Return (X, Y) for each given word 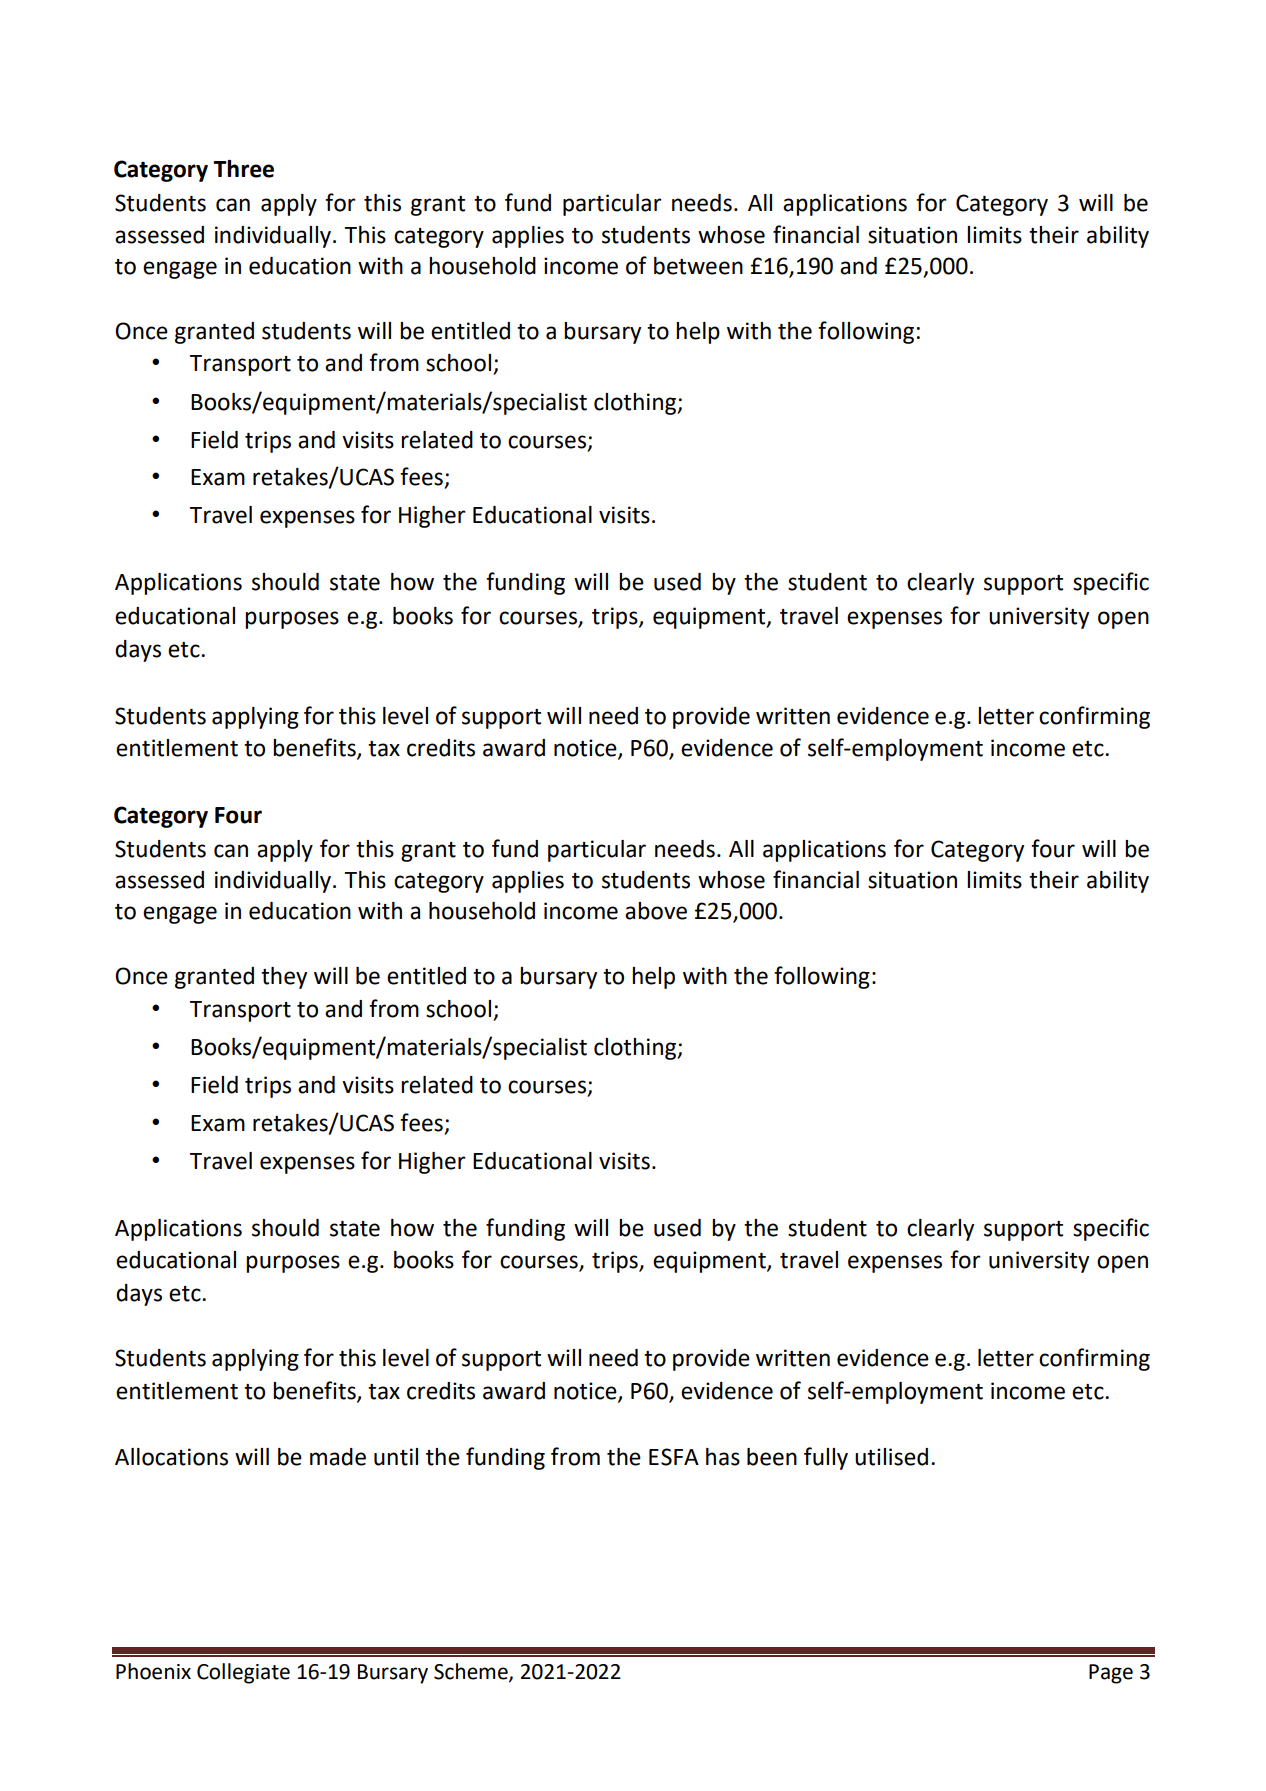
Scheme (472, 1672)
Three (243, 169)
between (698, 266)
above (656, 911)
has (723, 1457)
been (772, 1457)
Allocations (171, 1457)
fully (826, 1458)
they (284, 978)
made (338, 1457)
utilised (891, 1457)
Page (1111, 1674)
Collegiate (243, 1673)
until (396, 1457)
